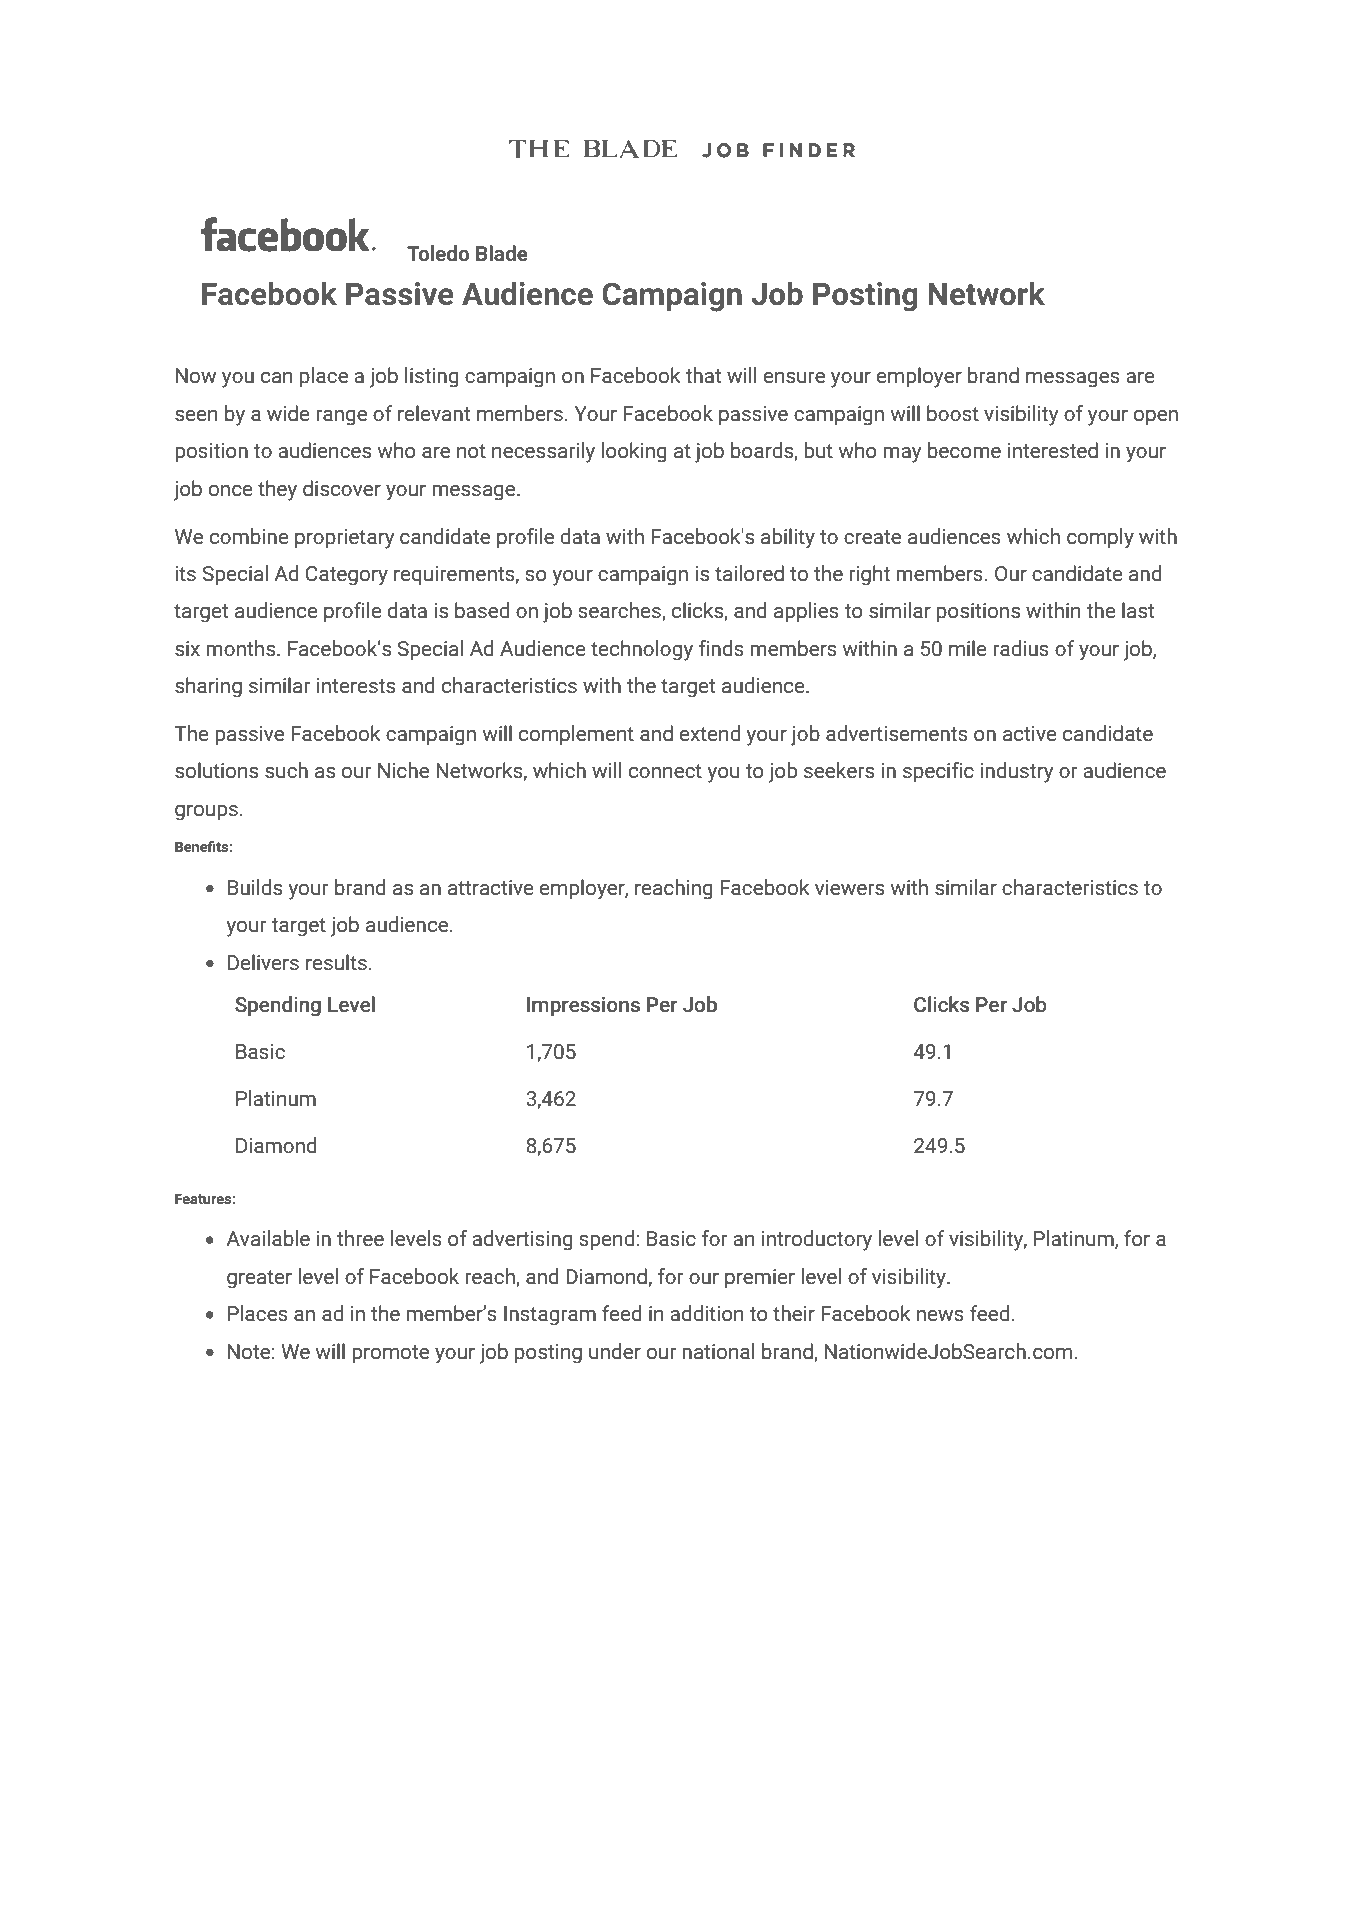 The width and height of the screenshot is (1363, 1929). What do you see at coordinates (1021, 648) in the screenshot?
I see `radius` at bounding box center [1021, 648].
